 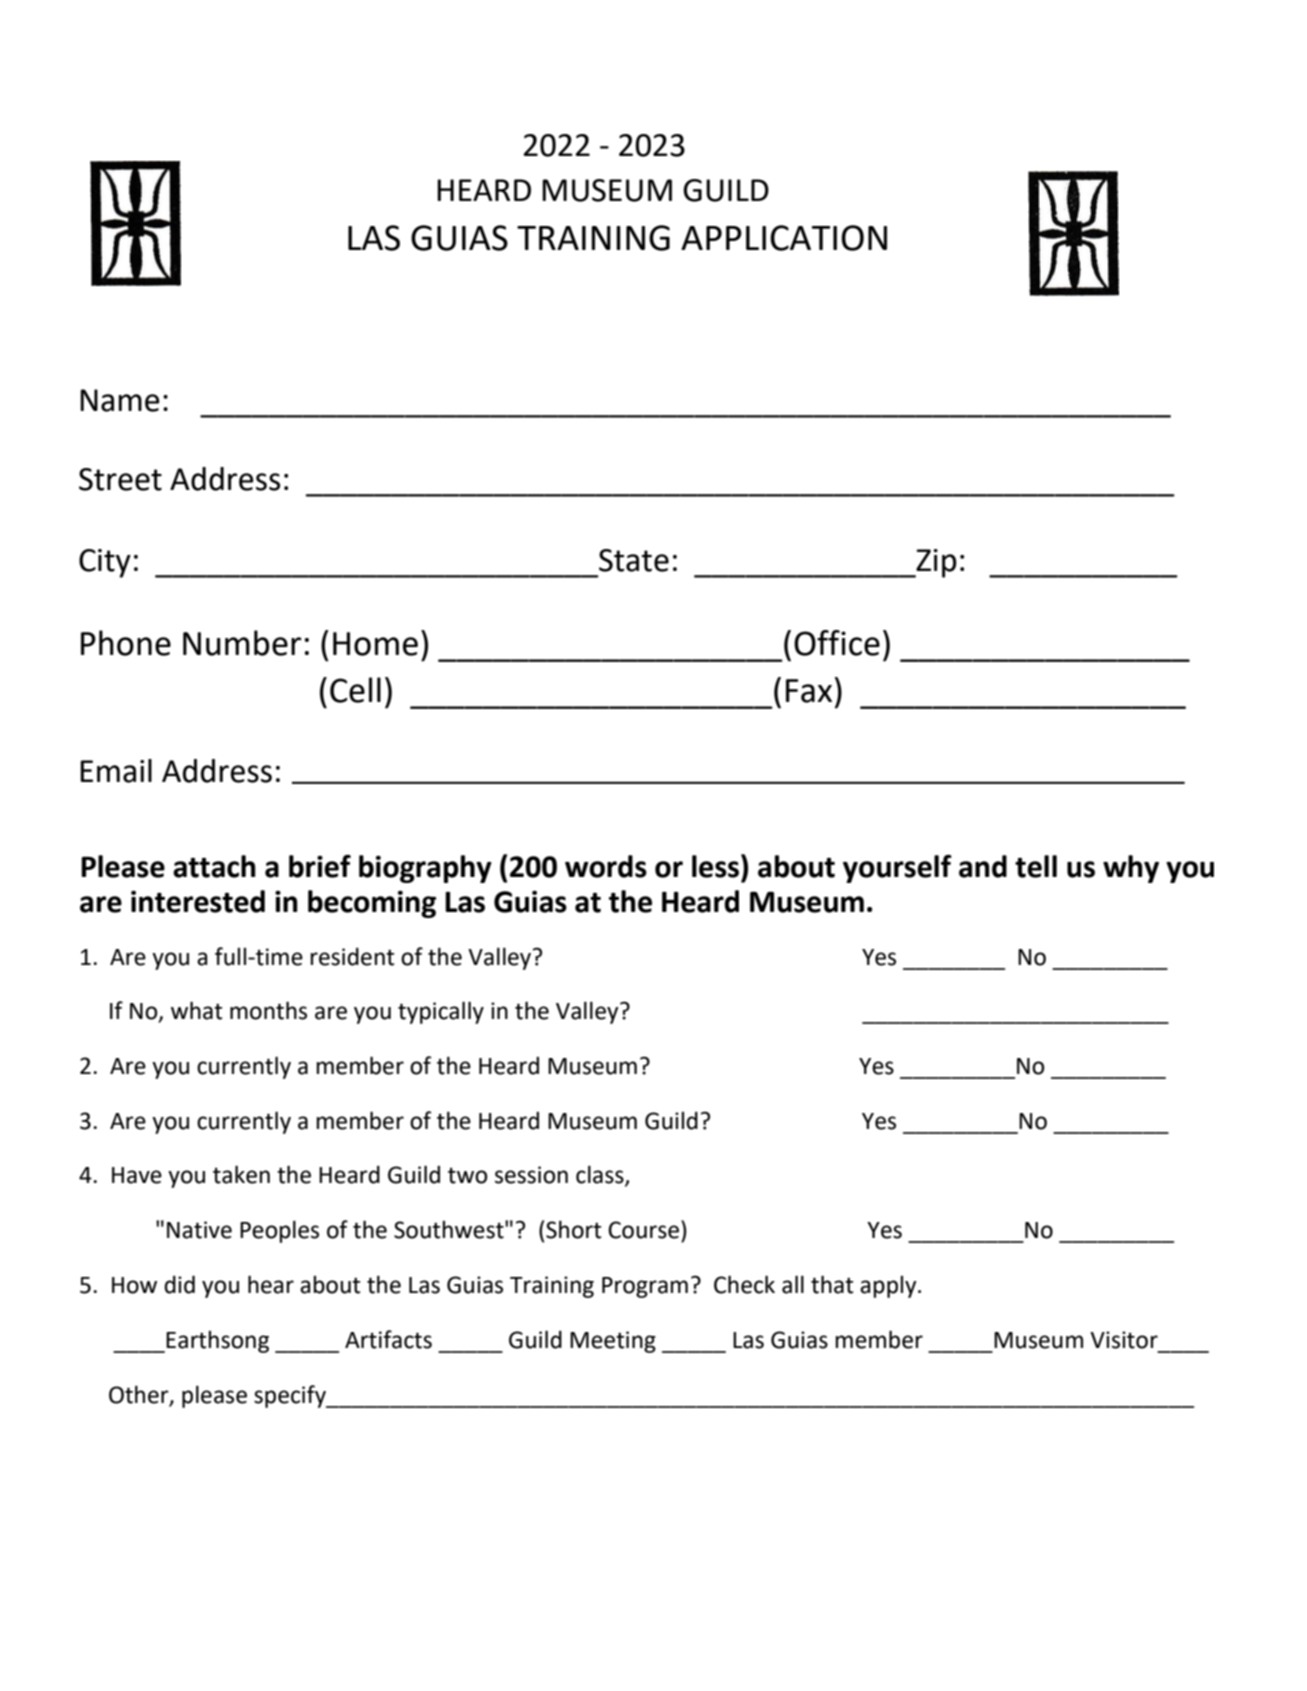 I want to click on and, so click(x=983, y=866).
